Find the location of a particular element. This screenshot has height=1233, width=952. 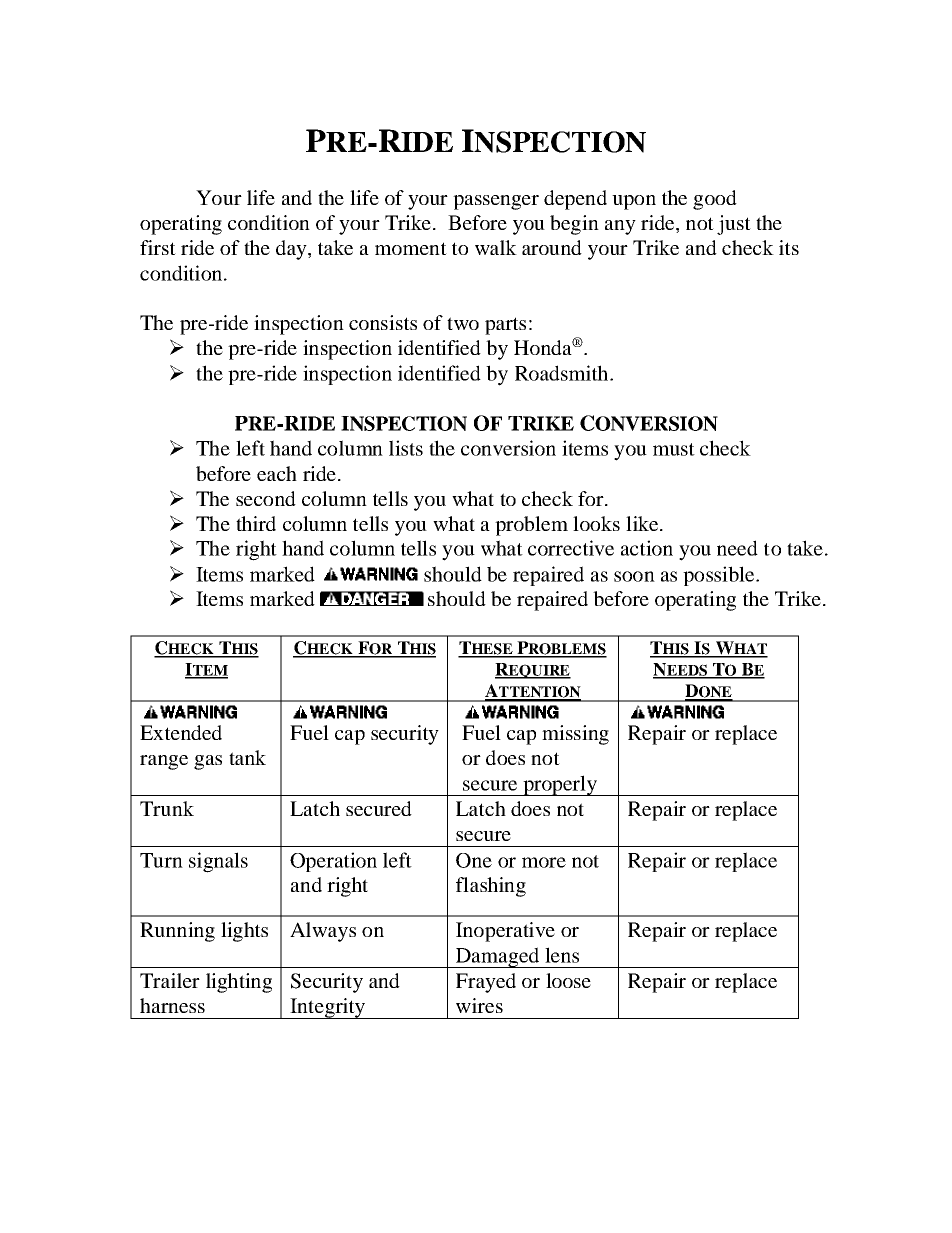

just is located at coordinates (734, 225).
